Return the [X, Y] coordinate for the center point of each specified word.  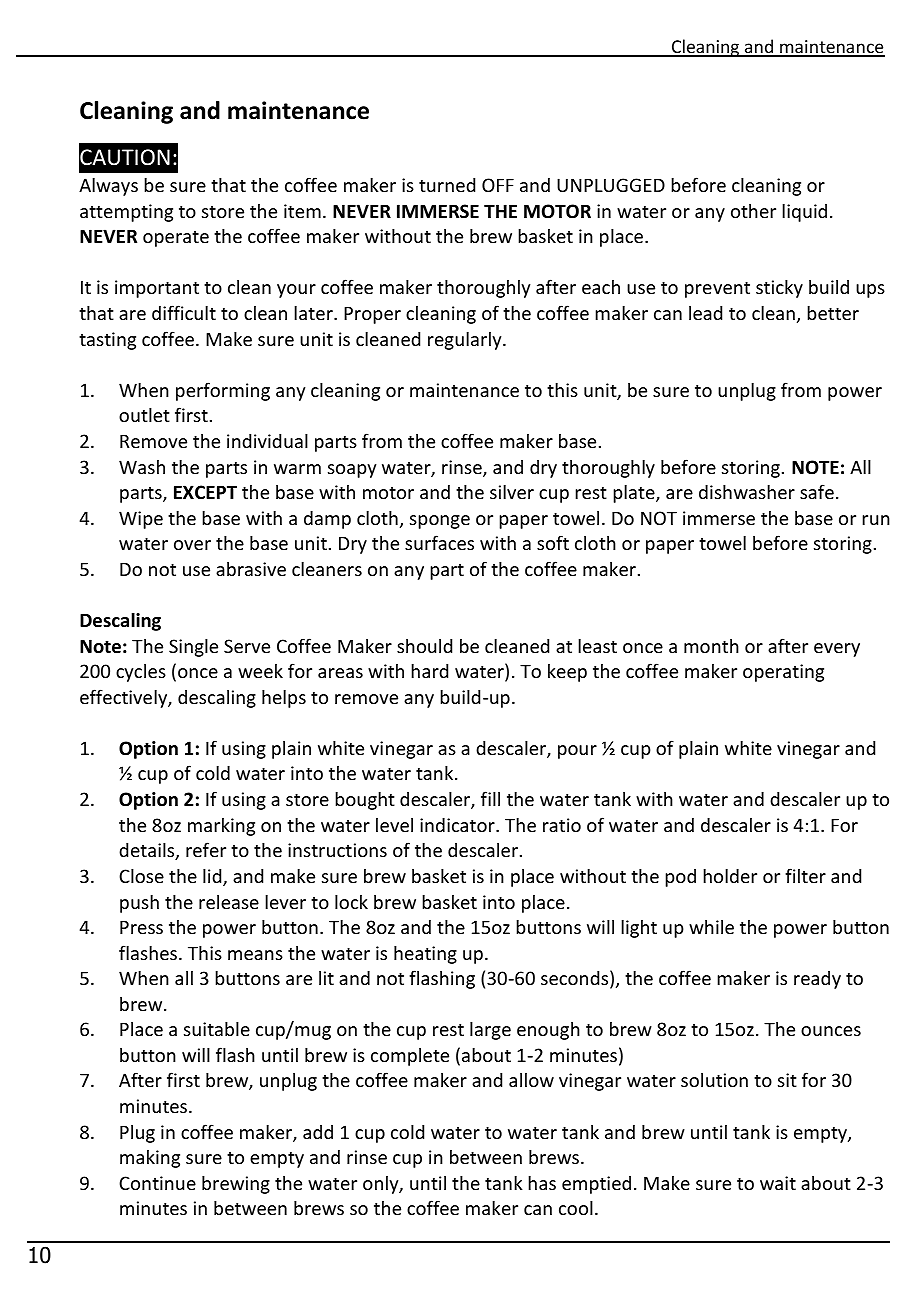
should [424, 646]
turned [447, 185]
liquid [804, 212]
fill [490, 798]
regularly [466, 340]
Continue [157, 1183]
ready [817, 980]
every [837, 650]
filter [805, 875]
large [490, 1030]
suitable [217, 1028]
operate [176, 239]
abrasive [251, 569]
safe [817, 491]
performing [223, 391]
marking [221, 827]
